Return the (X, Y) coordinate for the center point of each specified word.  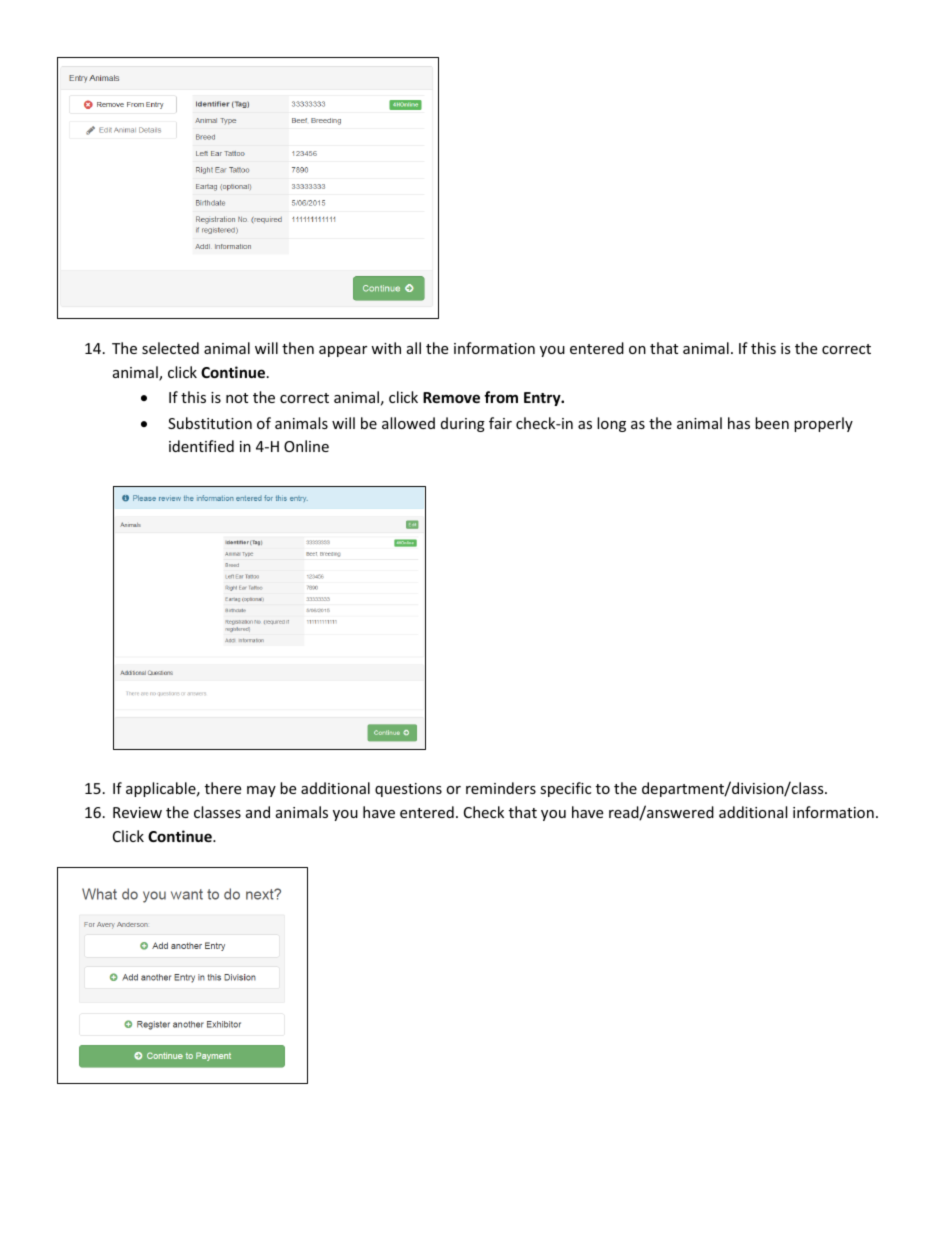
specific (565, 789)
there (223, 788)
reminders (501, 788)
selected (170, 348)
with (386, 348)
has (739, 423)
